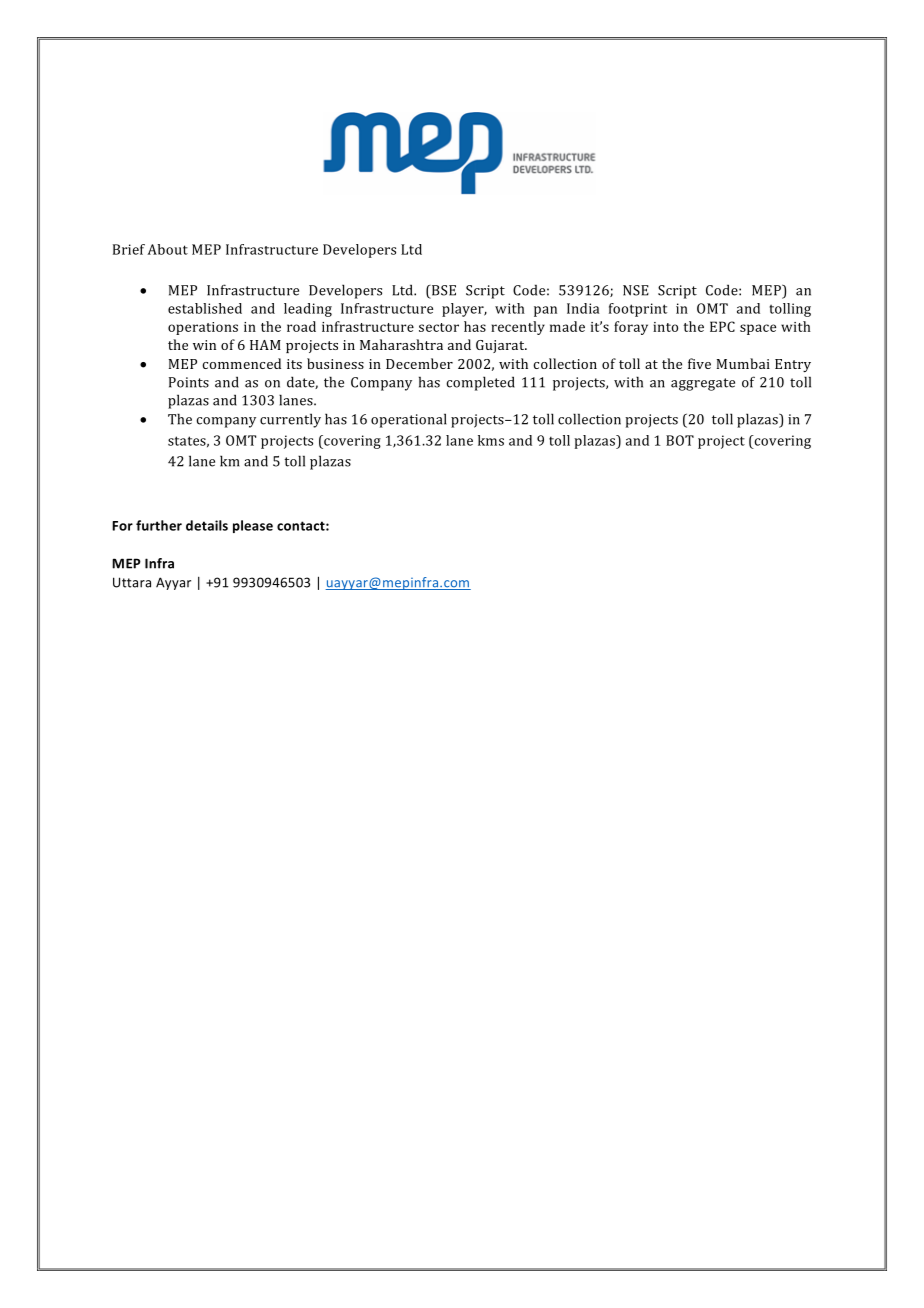  I want to click on please, so click(253, 526).
